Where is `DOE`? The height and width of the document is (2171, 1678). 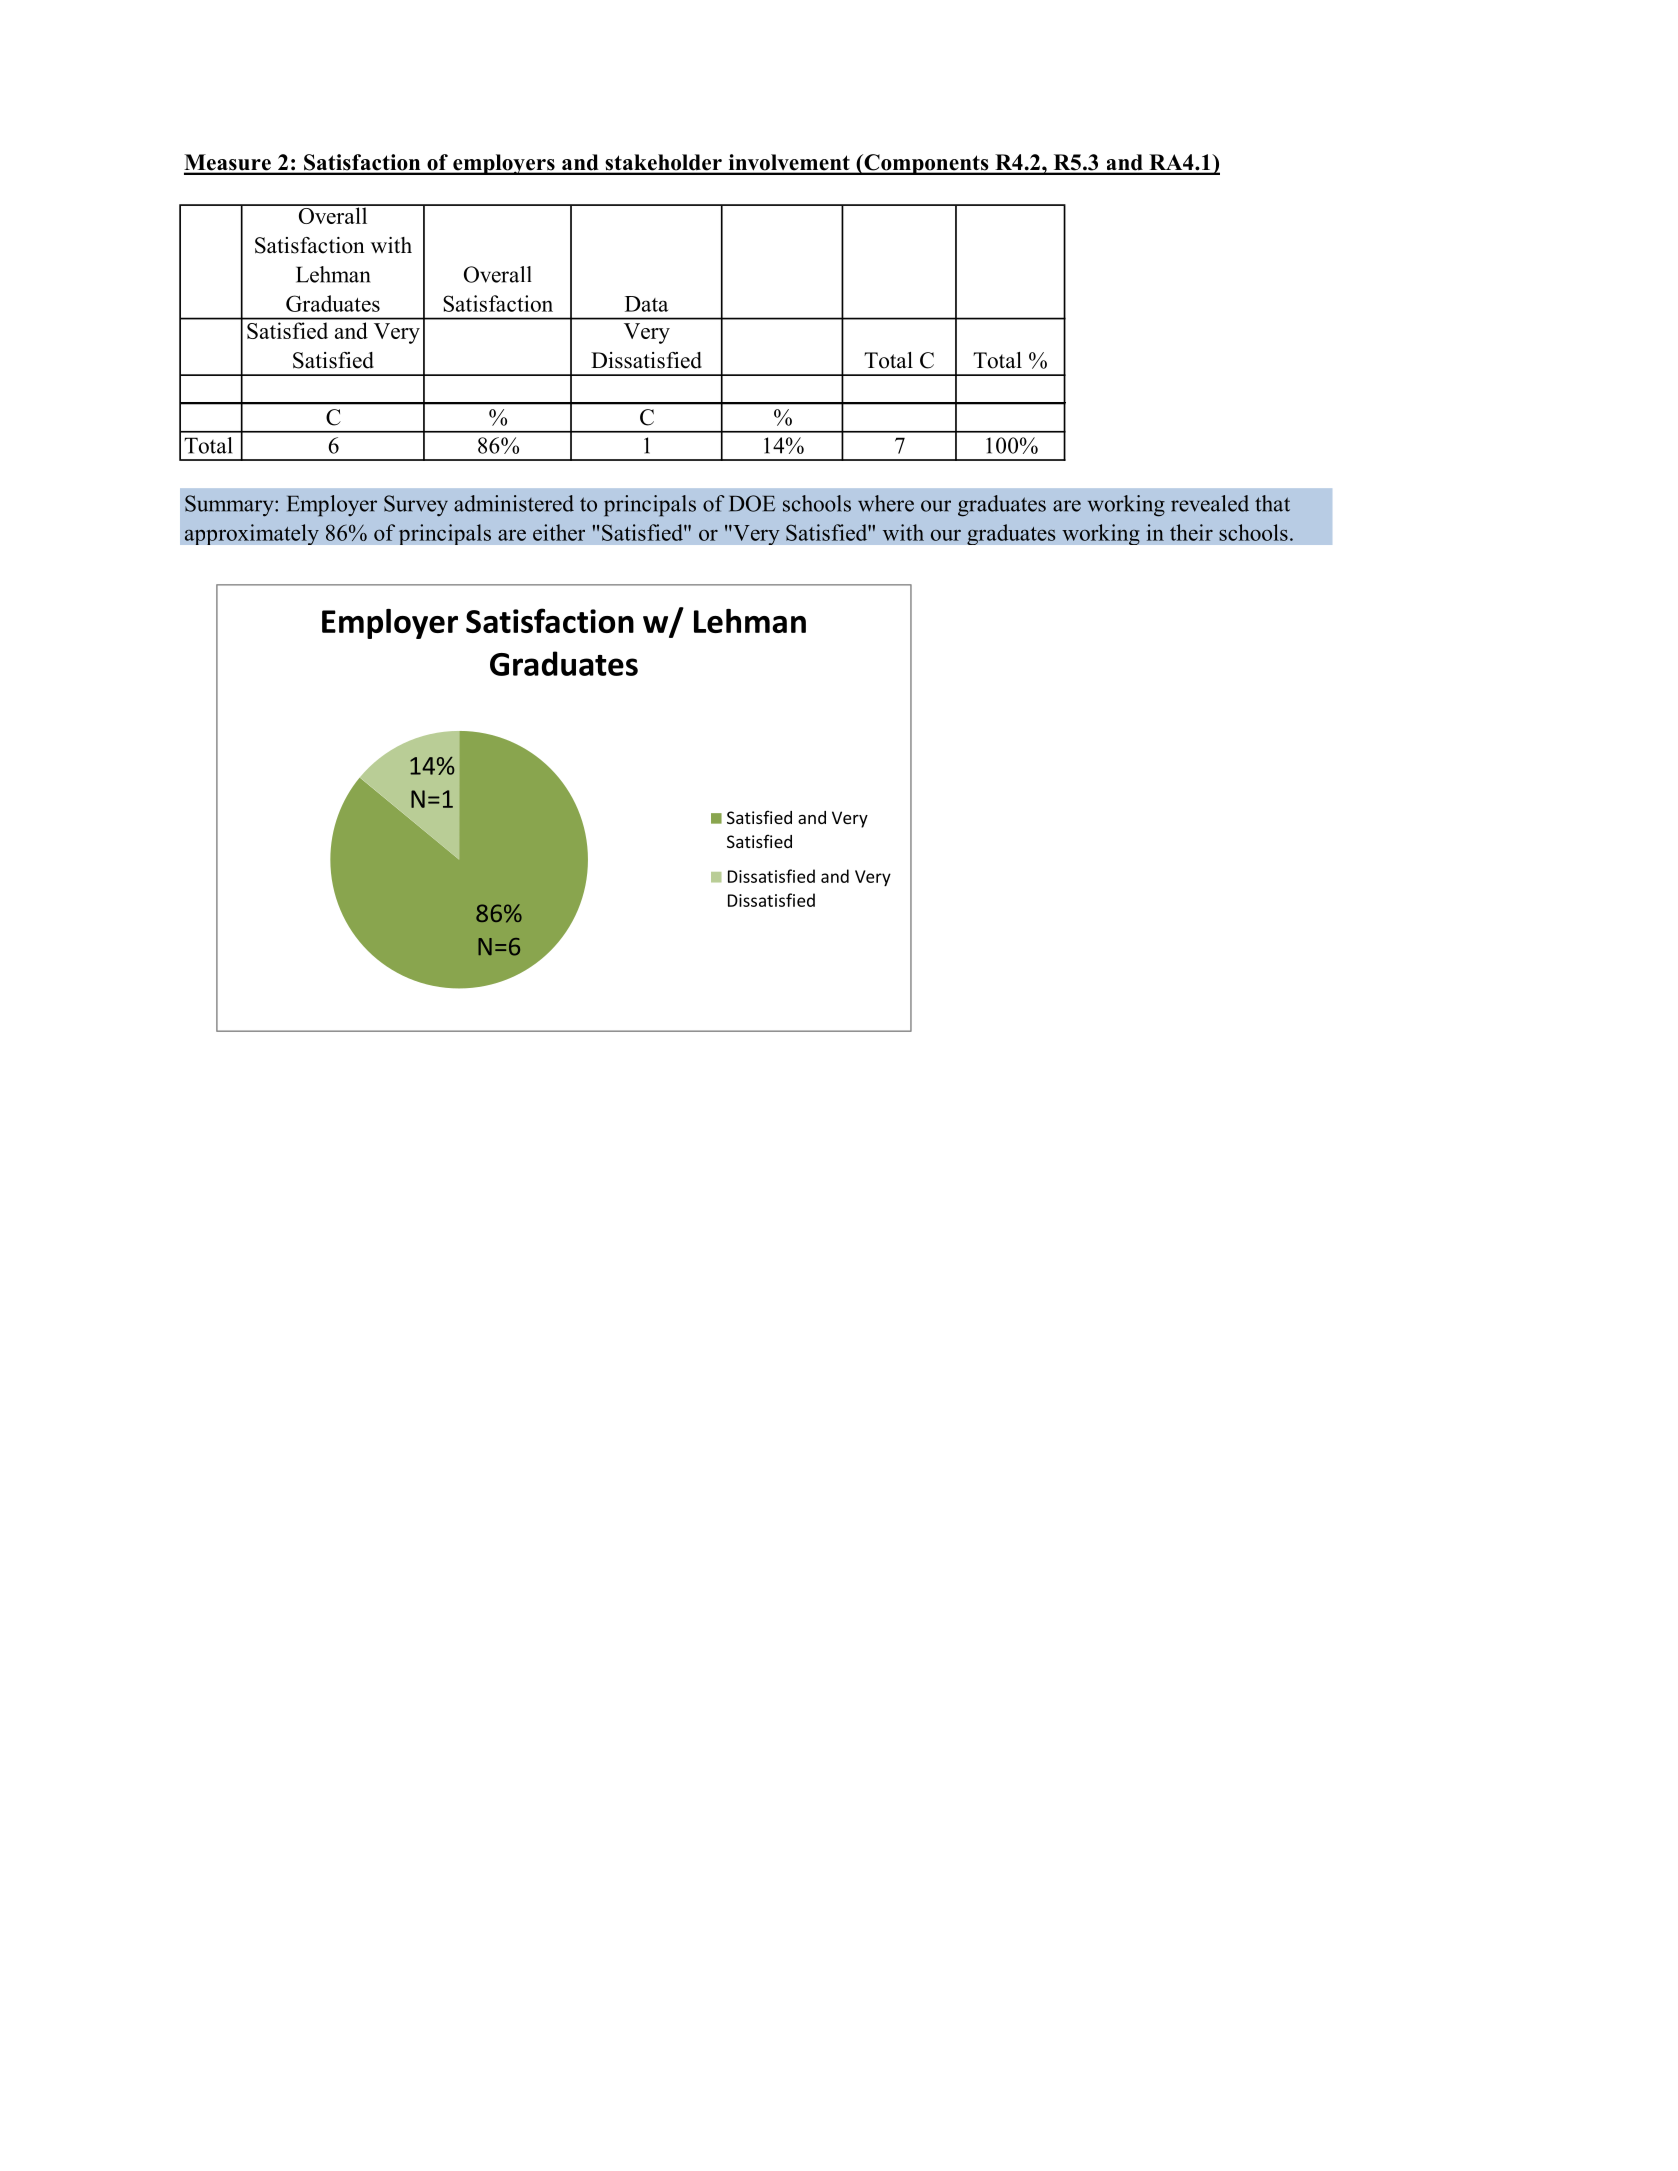
DOE is located at coordinates (752, 503).
